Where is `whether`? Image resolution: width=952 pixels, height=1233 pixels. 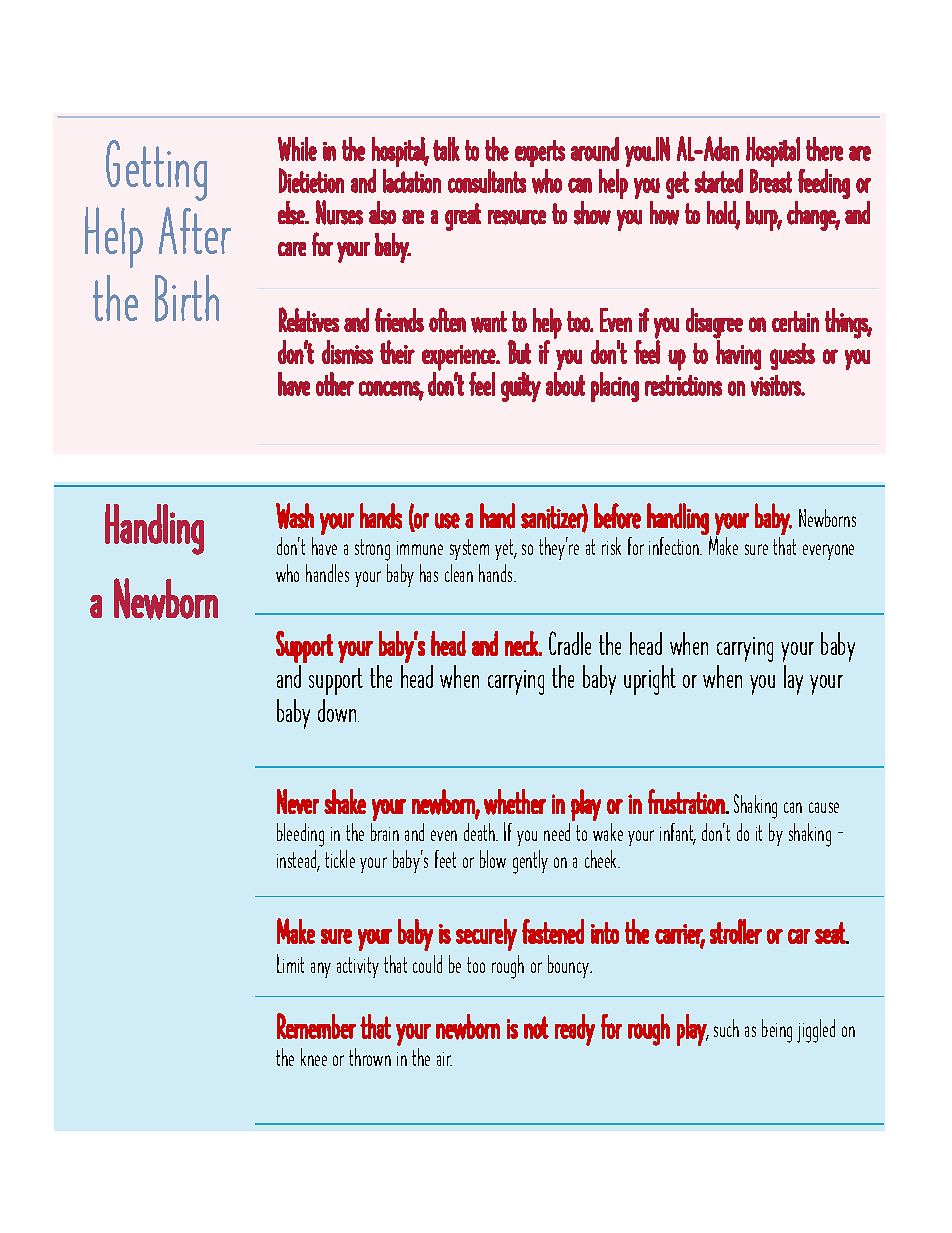 whether is located at coordinates (515, 802).
